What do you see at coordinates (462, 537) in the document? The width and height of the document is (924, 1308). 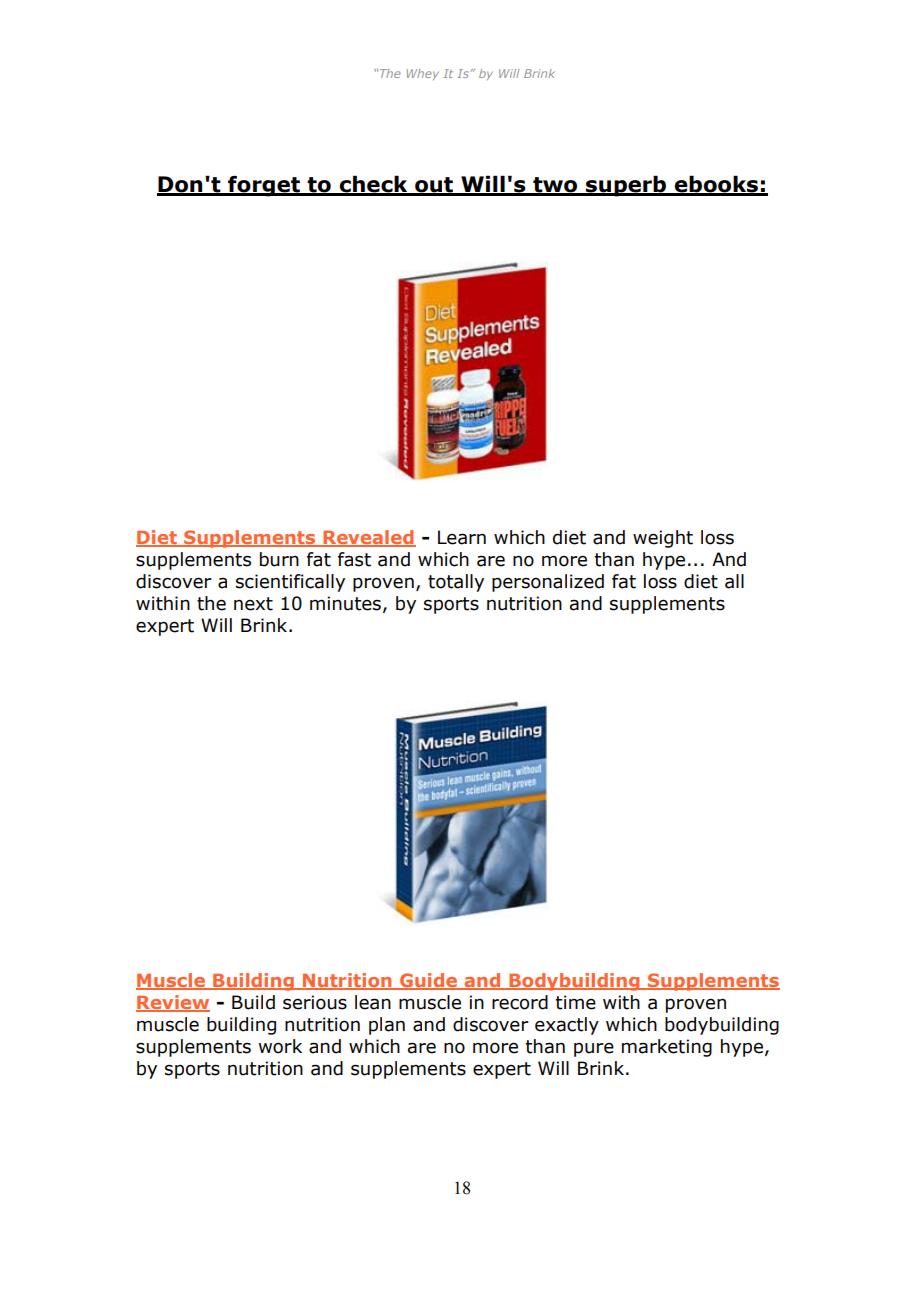 I see `Learn` at bounding box center [462, 537].
